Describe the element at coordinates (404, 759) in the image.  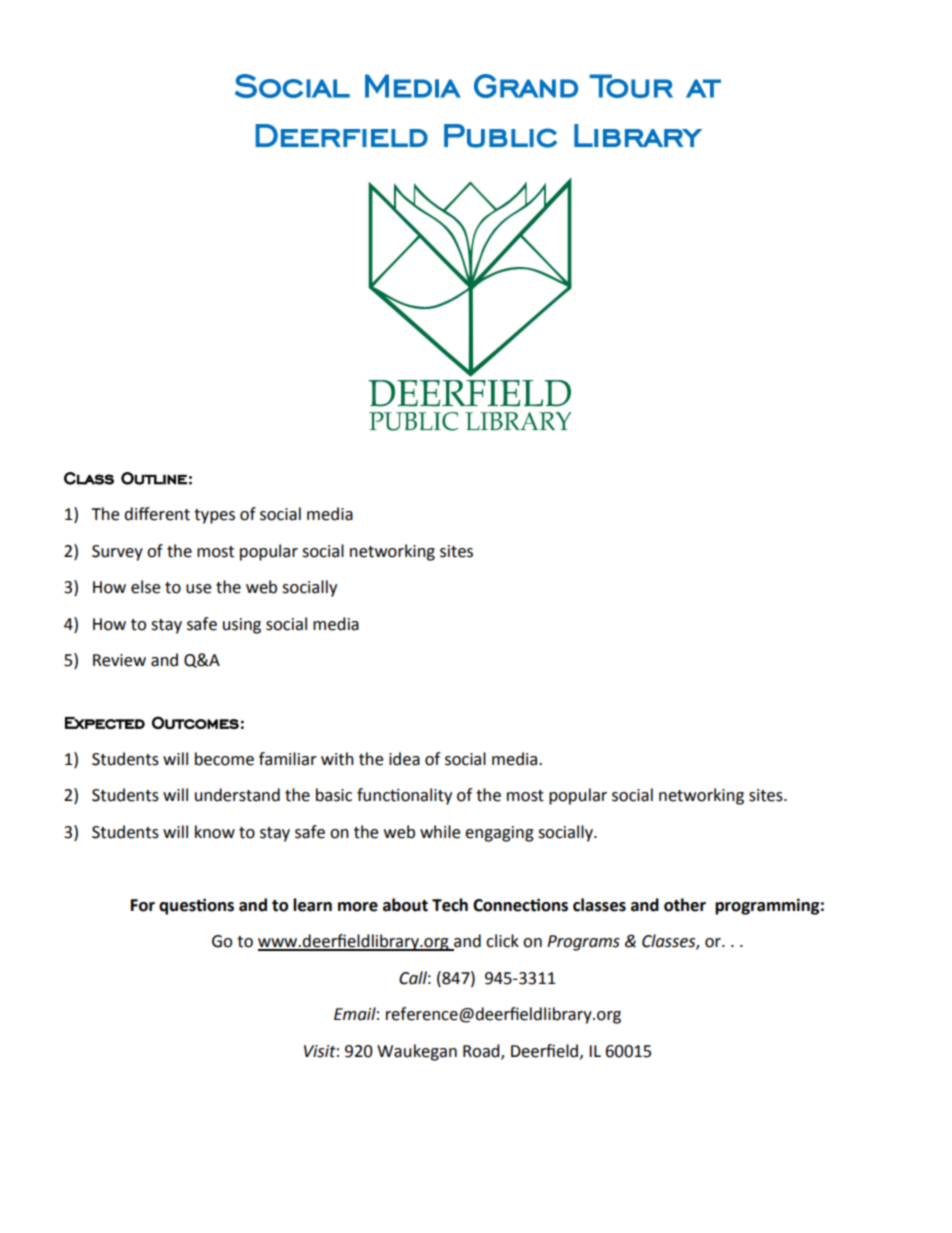
I see `idea` at that location.
